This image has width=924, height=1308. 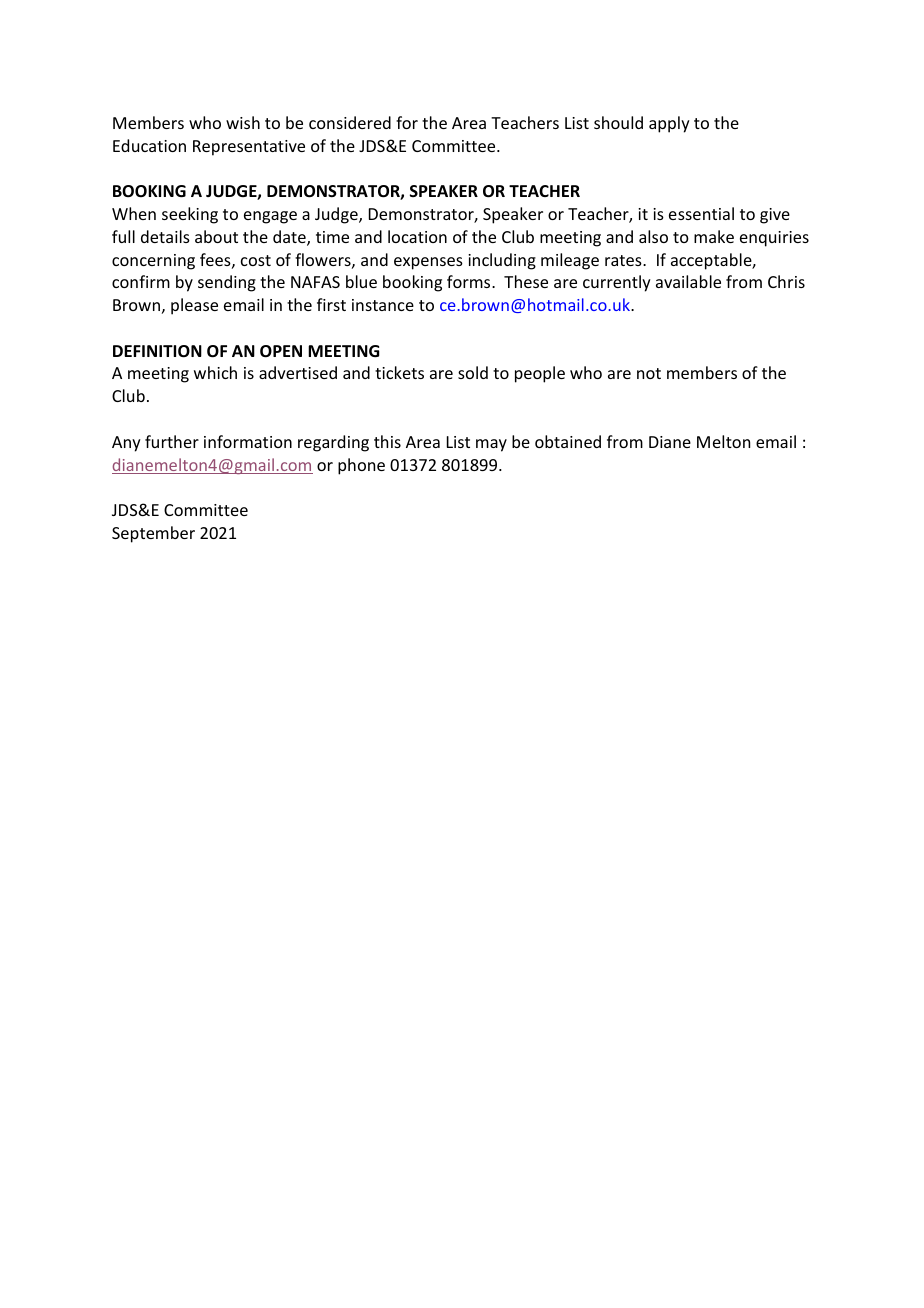 What do you see at coordinates (688, 281) in the image?
I see `available` at bounding box center [688, 281].
